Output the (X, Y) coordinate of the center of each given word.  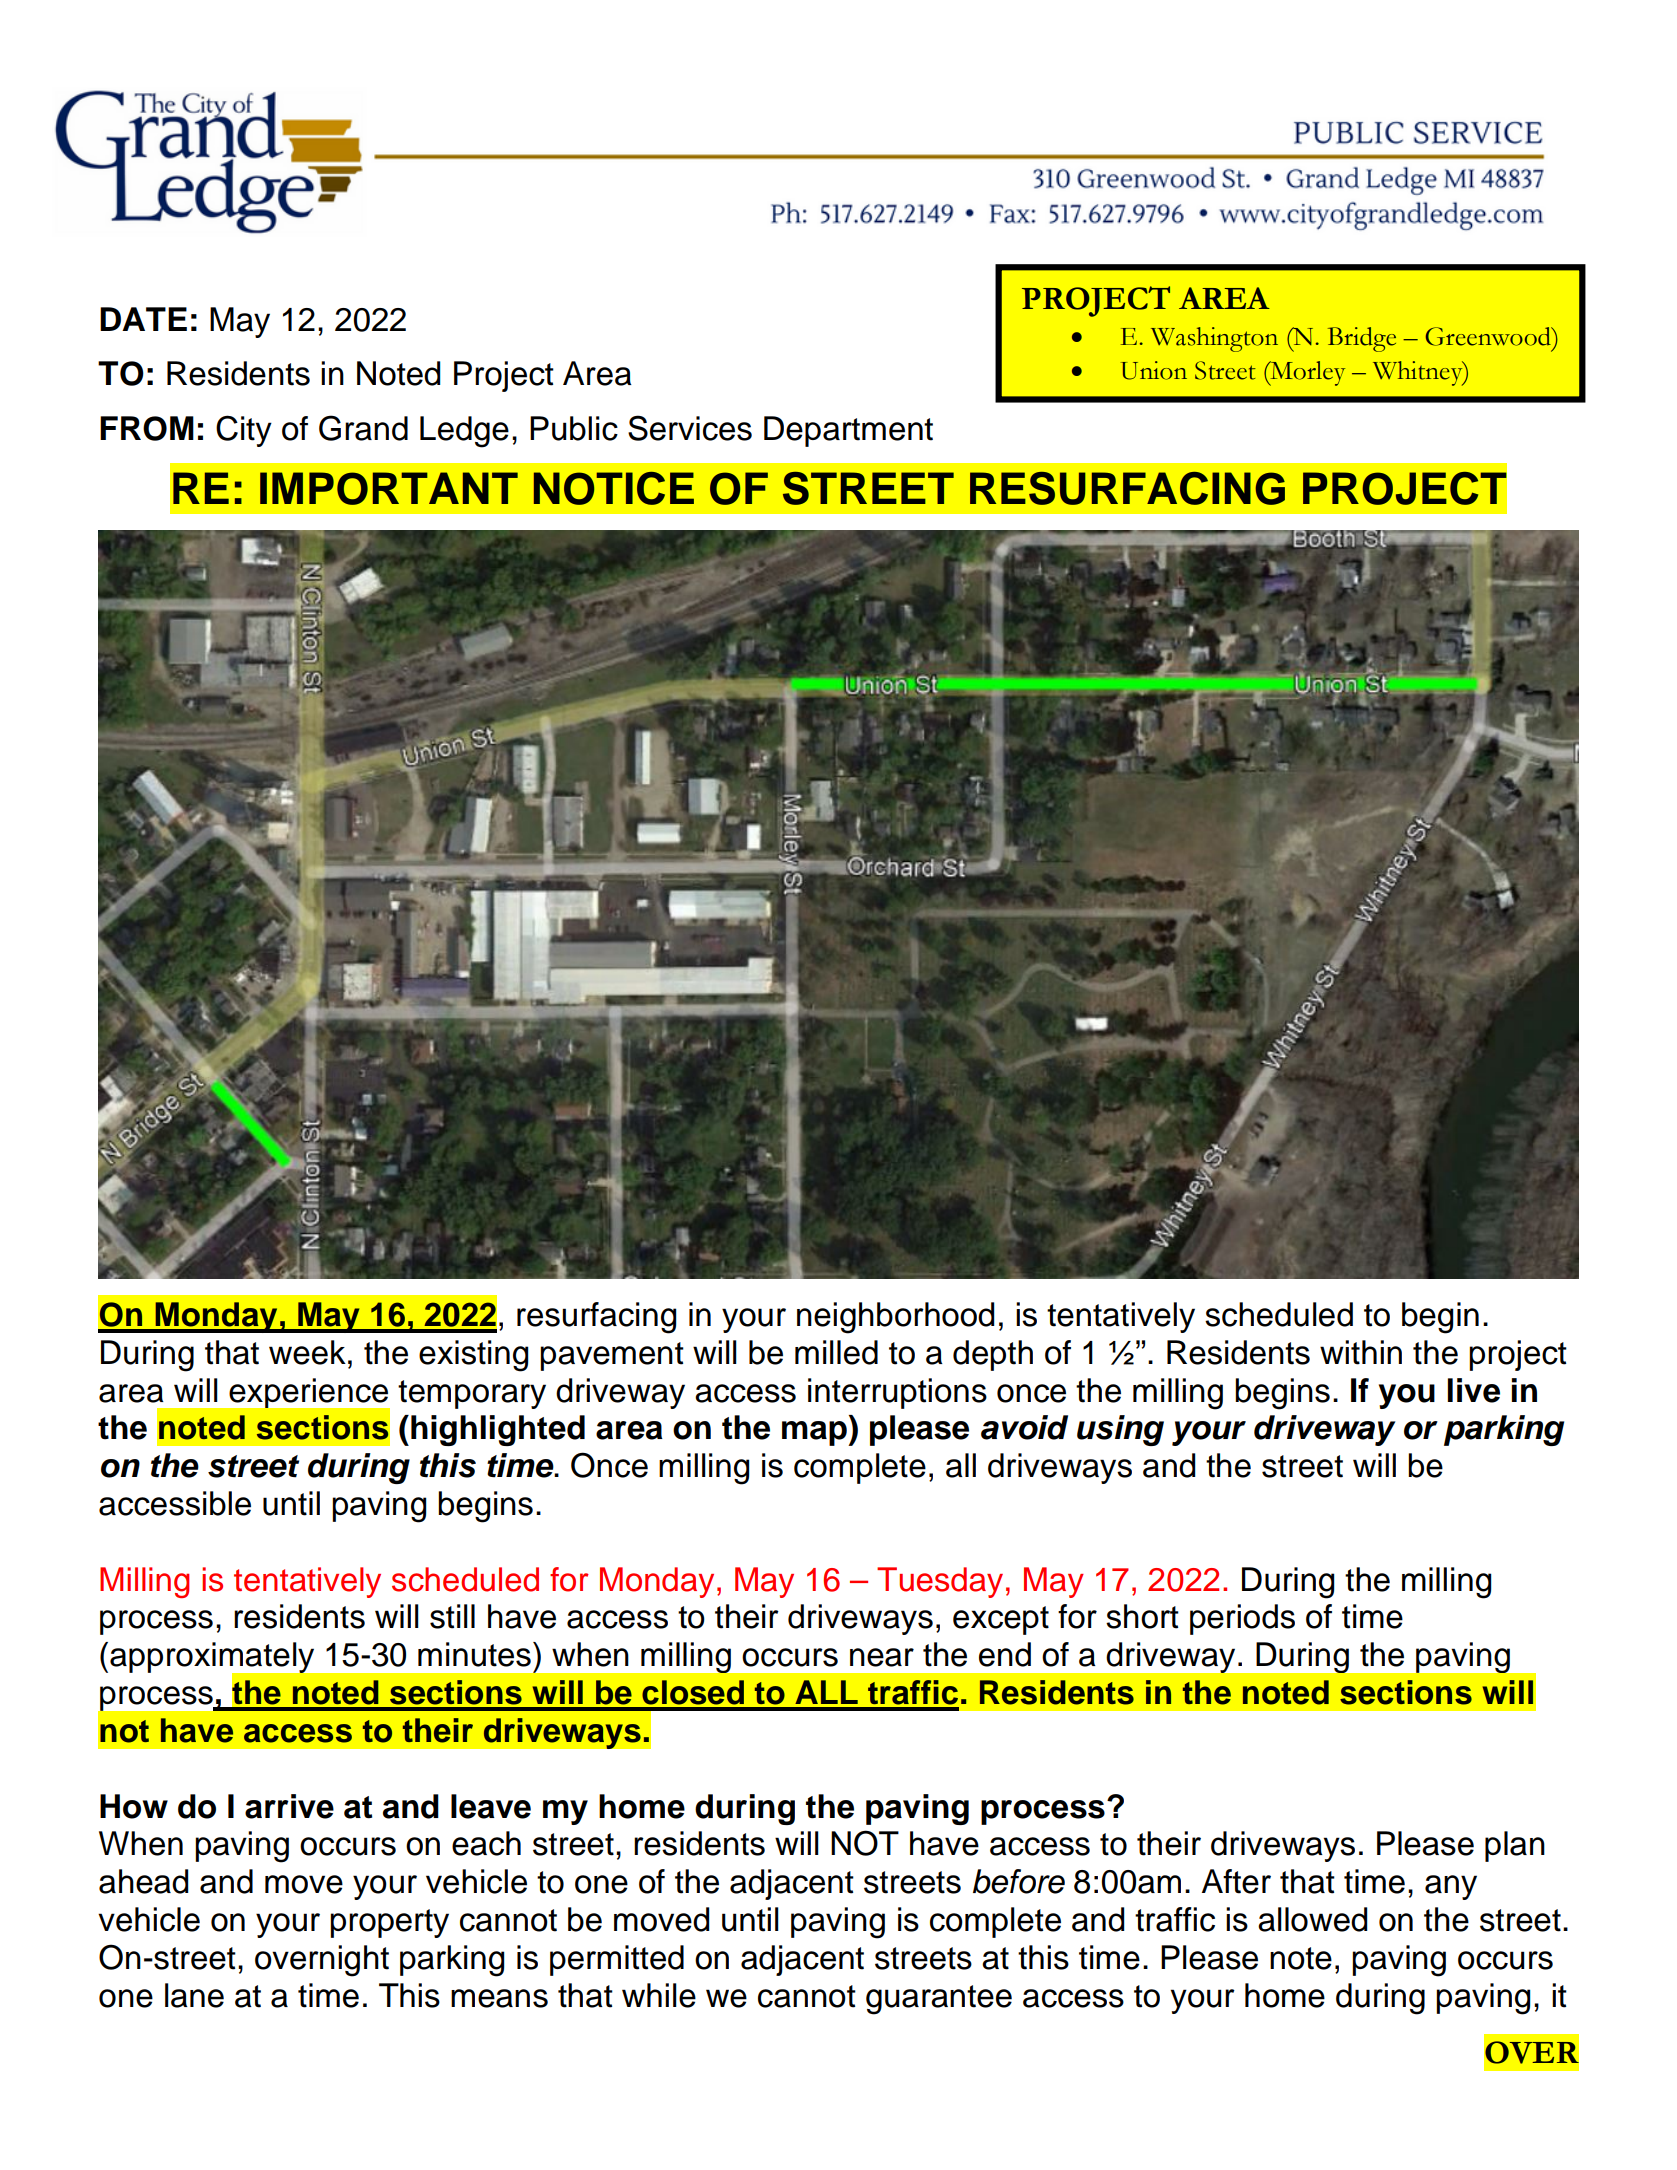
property (389, 1923)
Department (848, 431)
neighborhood (895, 1318)
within (1361, 1352)
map (815, 1433)
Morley (1306, 373)
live (1474, 1390)
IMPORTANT (389, 488)
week (307, 1352)
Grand (363, 428)
